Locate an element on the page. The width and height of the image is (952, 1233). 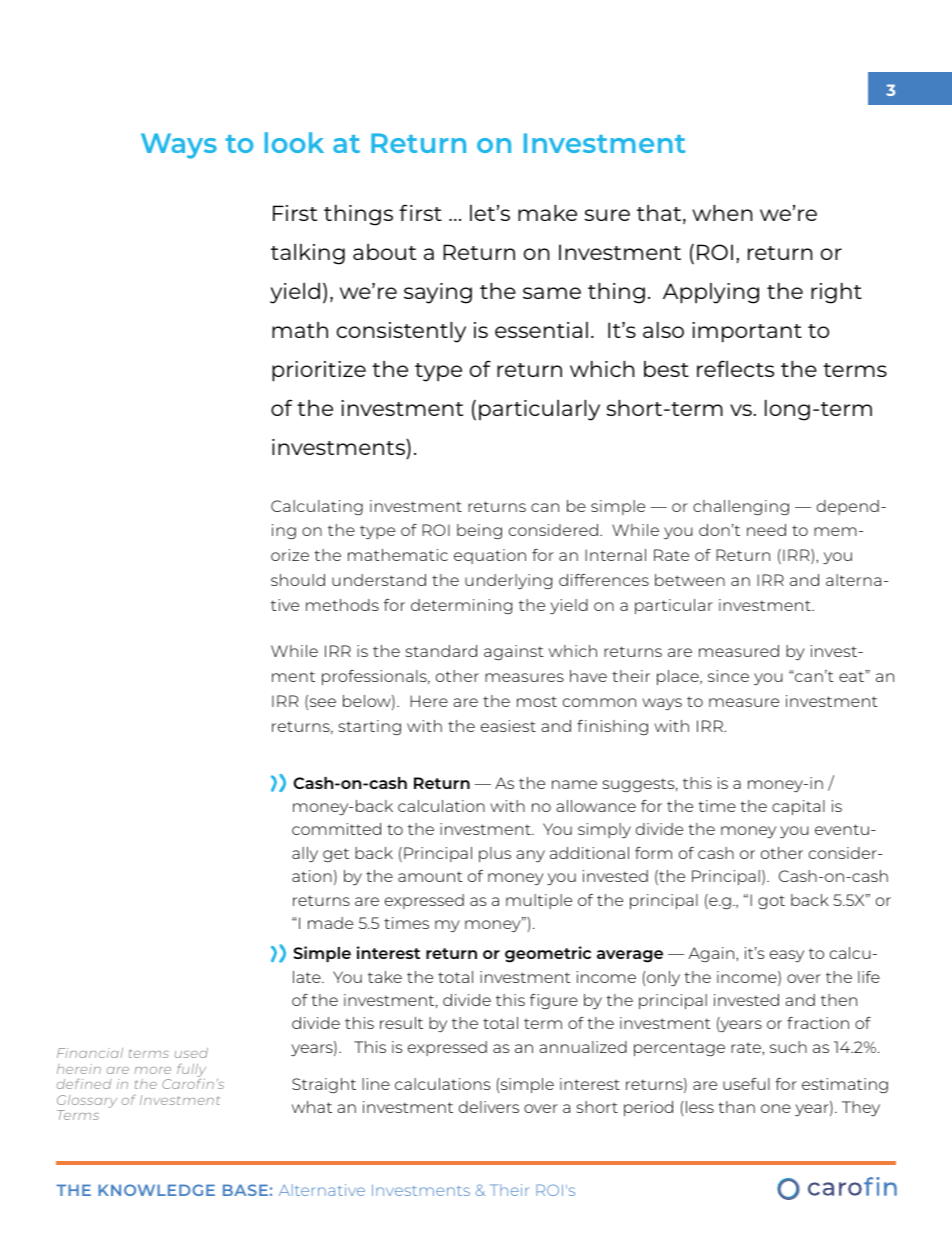
multiple is located at coordinates (539, 901).
